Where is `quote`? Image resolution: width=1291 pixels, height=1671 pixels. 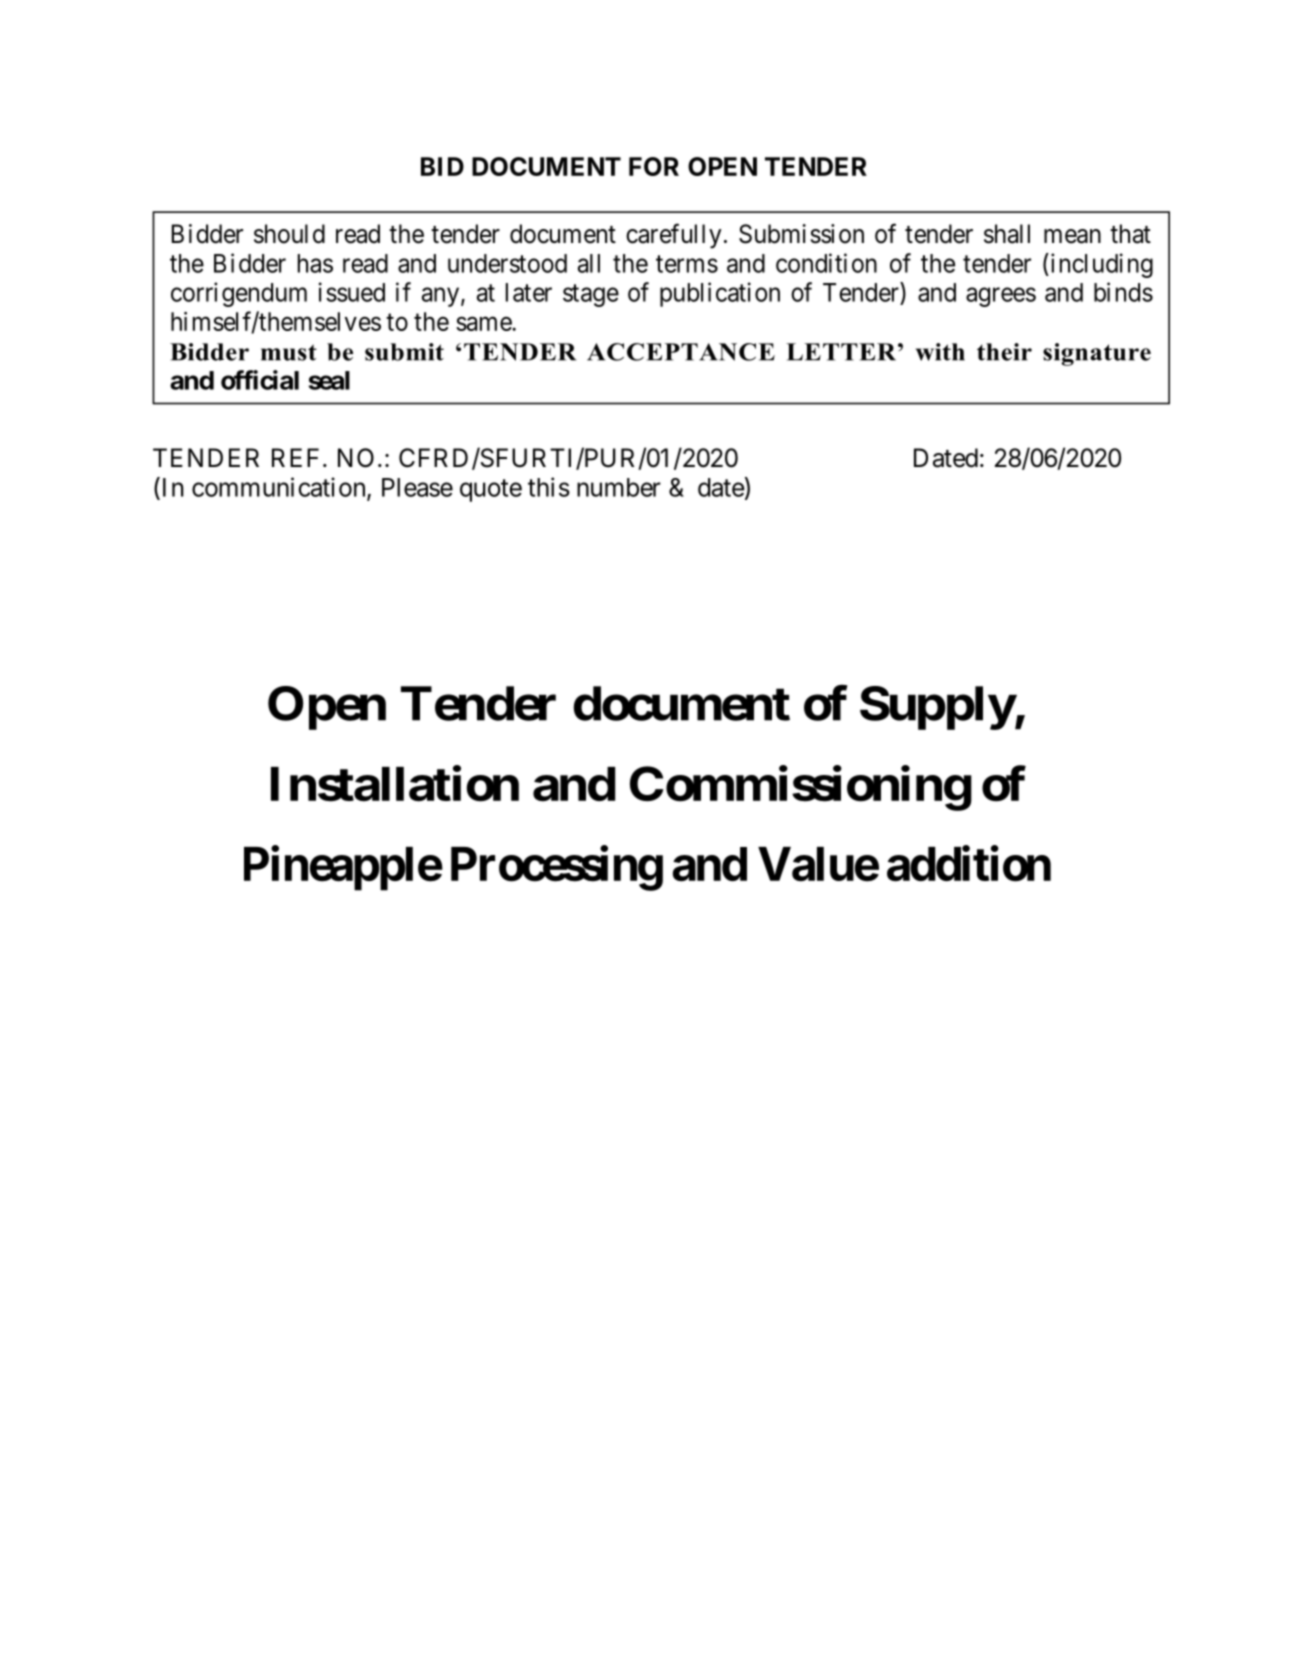 quote is located at coordinates (491, 490).
